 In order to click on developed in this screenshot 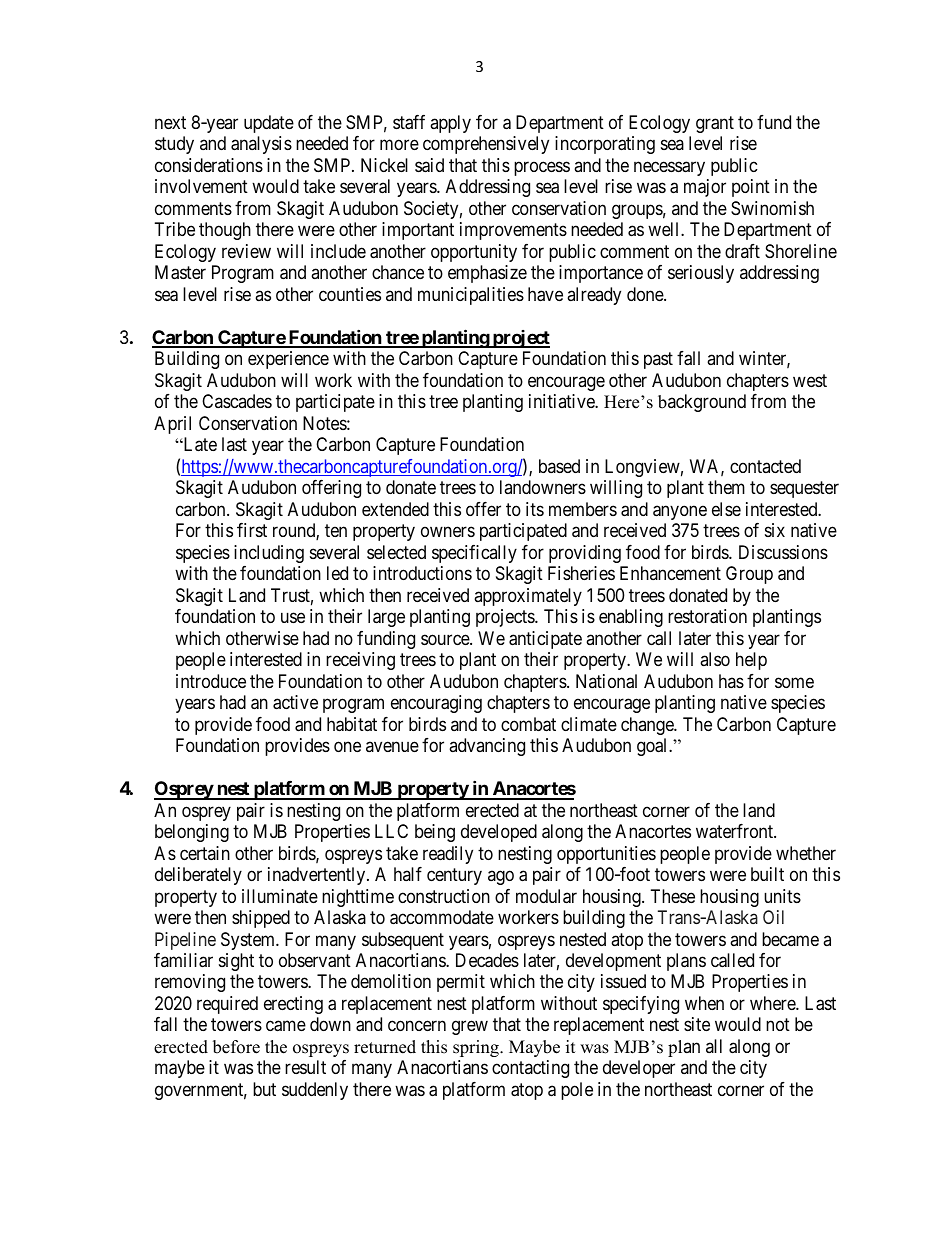, I will do `click(499, 833)`.
